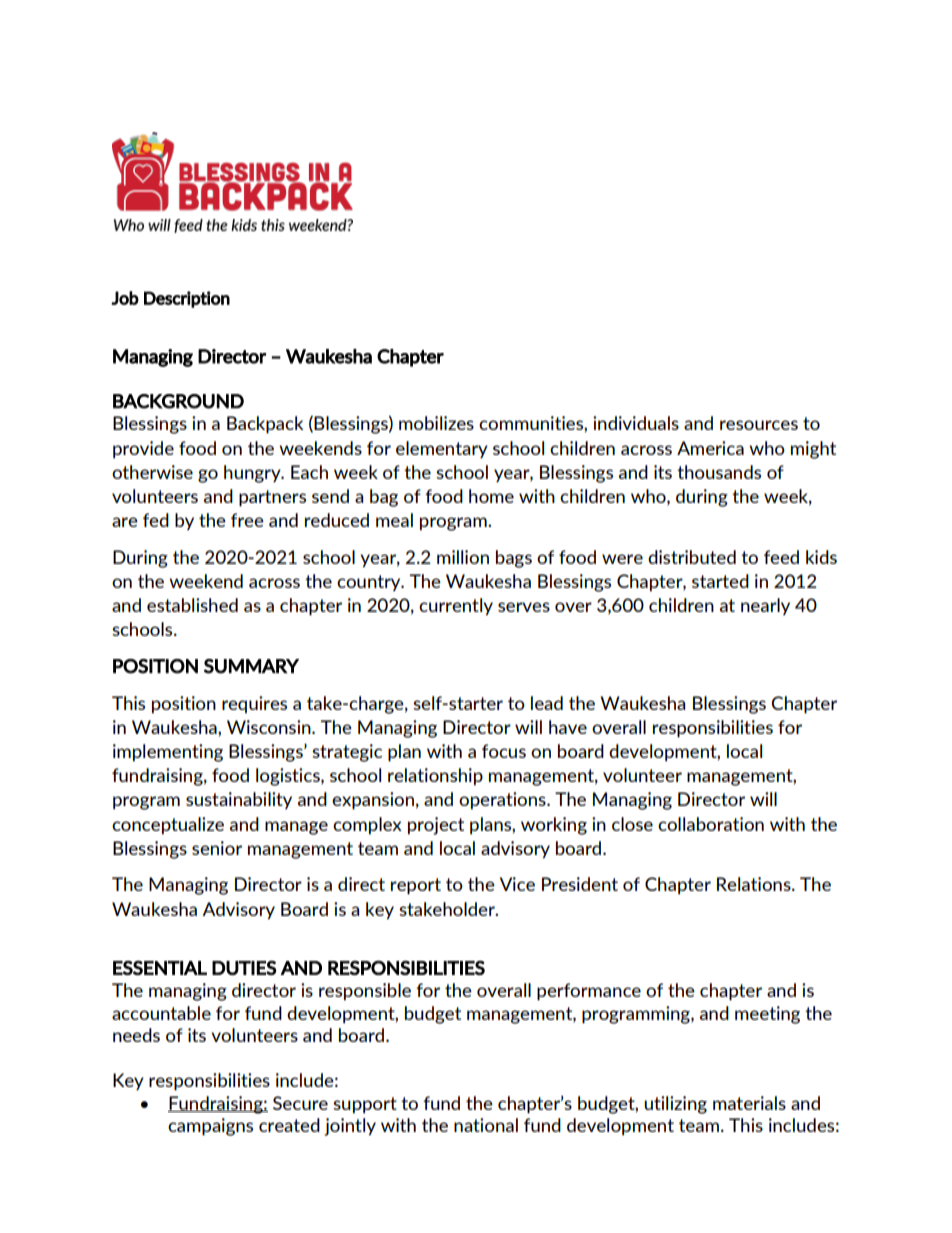 The image size is (952, 1233). Describe the element at coordinates (192, 605) in the screenshot. I see `established` at that location.
